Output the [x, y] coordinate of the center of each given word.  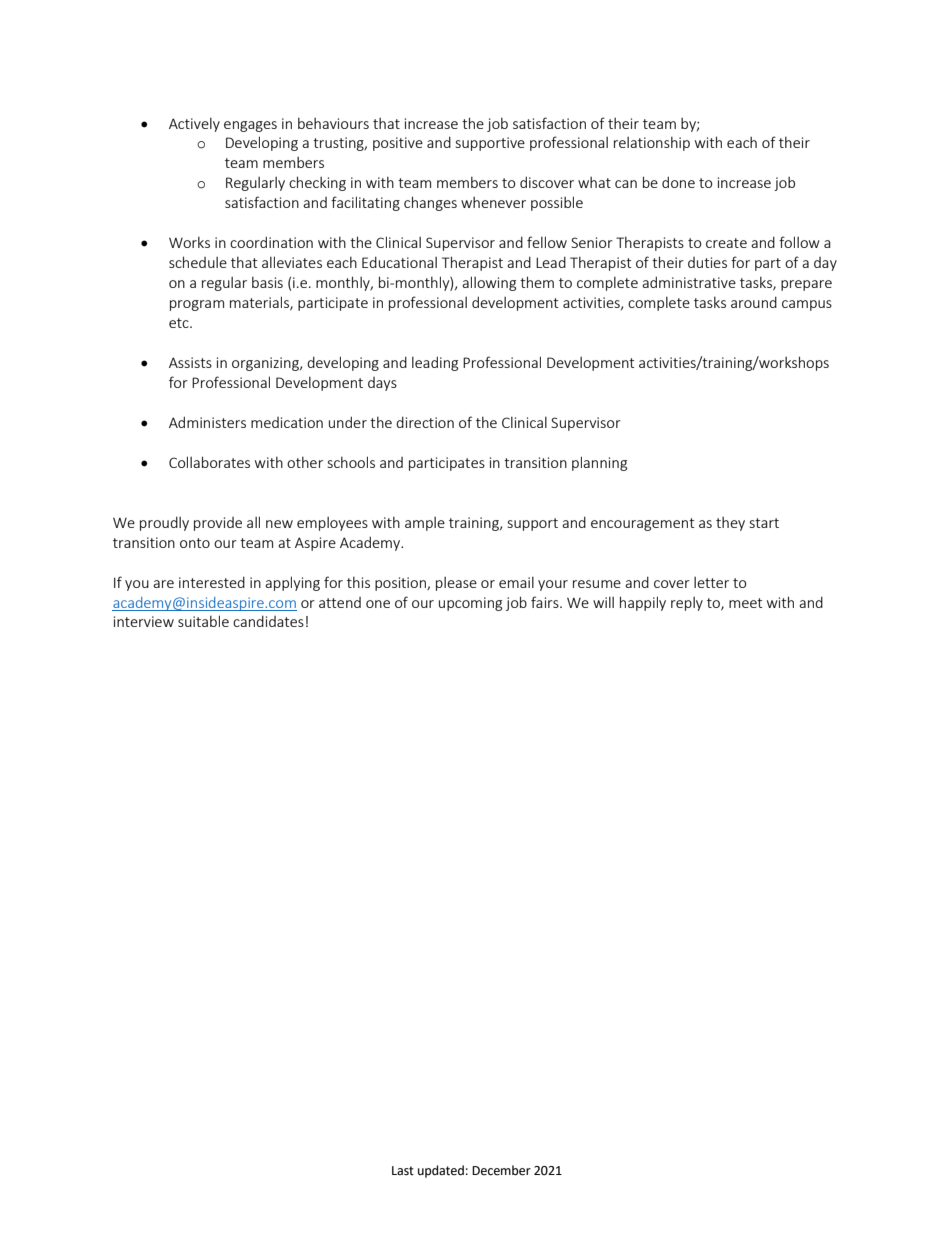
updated [441, 1171]
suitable [203, 621]
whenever [493, 202]
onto [195, 543]
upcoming [470, 604]
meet [746, 603]
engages [250, 126]
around [754, 302]
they [730, 524]
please [456, 584]
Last [403, 1171]
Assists [190, 362]
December [501, 1170]
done [678, 182]
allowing [489, 283]
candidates [268, 621]
